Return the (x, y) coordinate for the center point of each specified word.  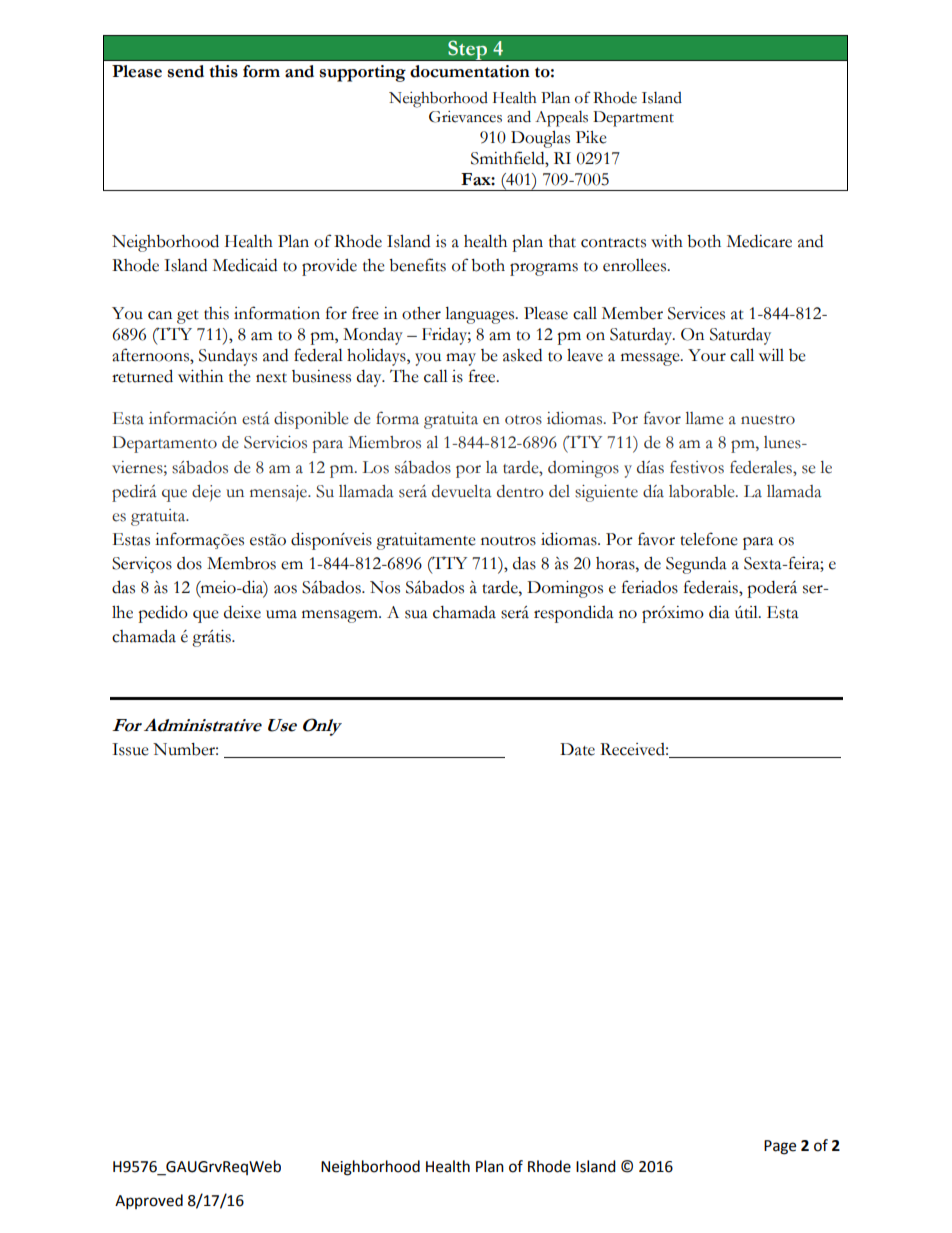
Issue (130, 749)
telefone (709, 539)
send (186, 71)
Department (633, 119)
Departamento (164, 444)
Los (376, 467)
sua (416, 614)
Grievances (465, 117)
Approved (149, 1202)
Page (780, 1147)
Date (577, 749)
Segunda (696, 565)
